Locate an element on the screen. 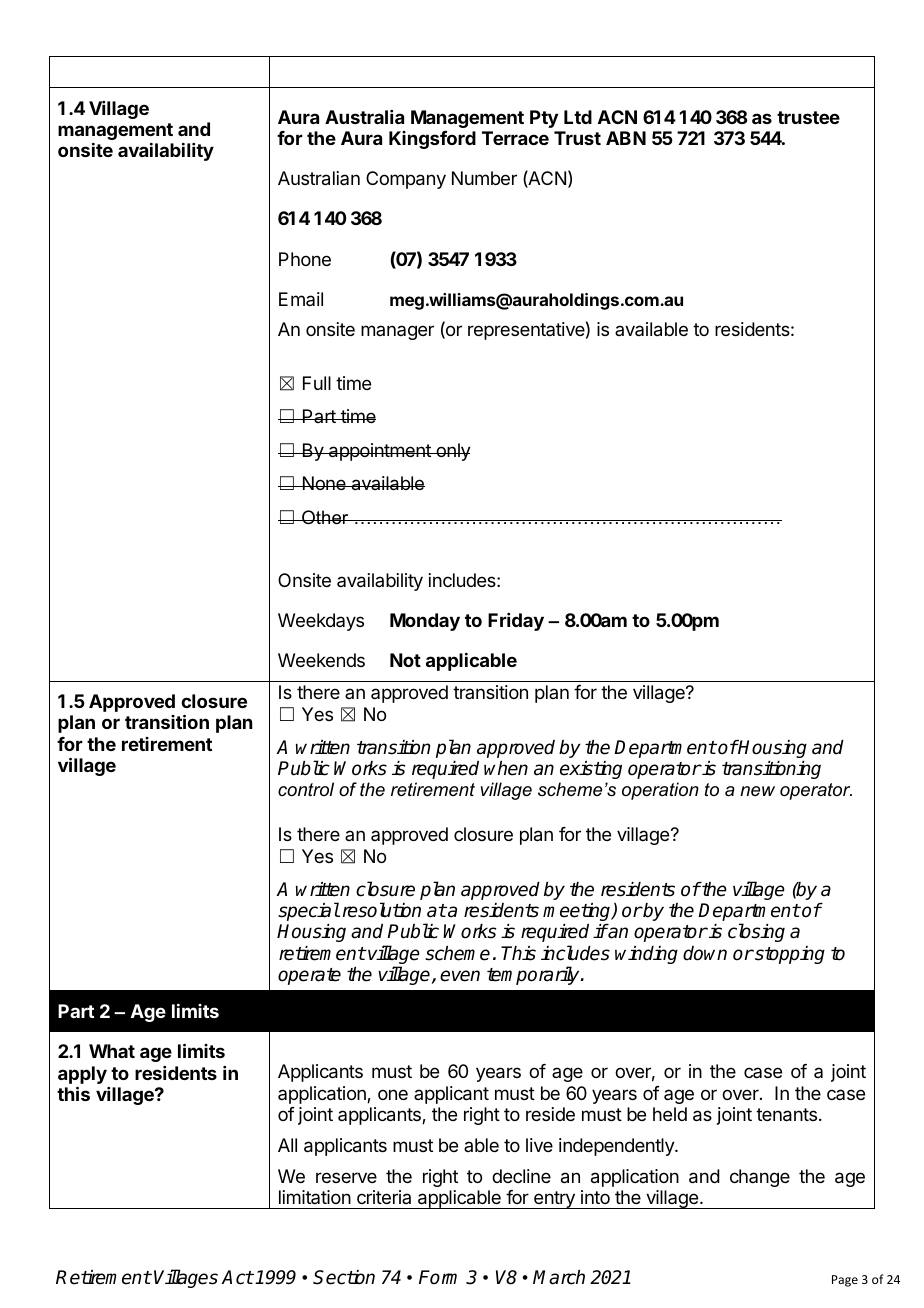 The width and height of the screenshot is (924, 1308). Other is located at coordinates (325, 517).
